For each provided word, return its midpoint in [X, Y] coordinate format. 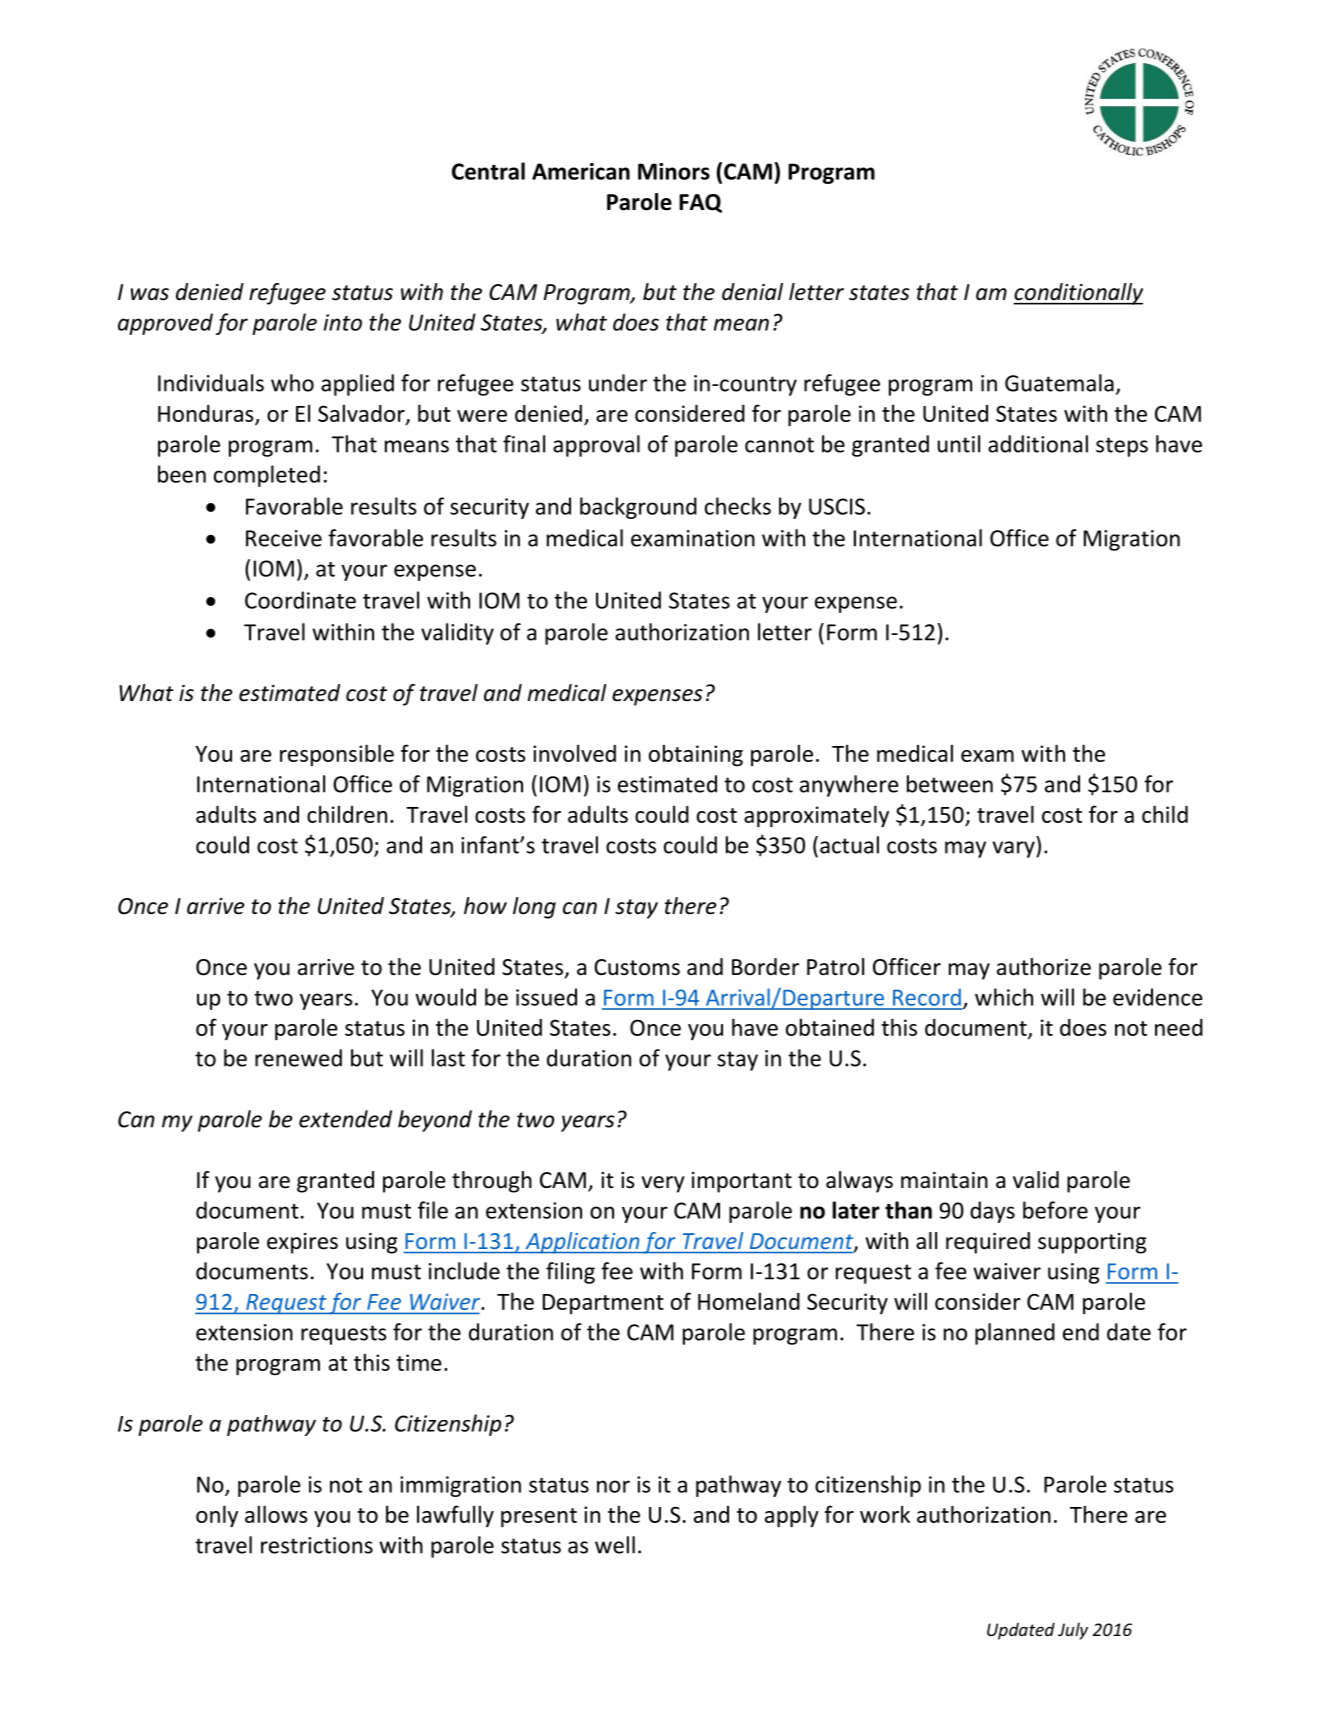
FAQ [700, 203]
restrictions [317, 1545]
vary [1014, 849]
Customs [637, 967]
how [485, 906]
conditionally [1078, 294]
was [149, 294]
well [615, 1545]
